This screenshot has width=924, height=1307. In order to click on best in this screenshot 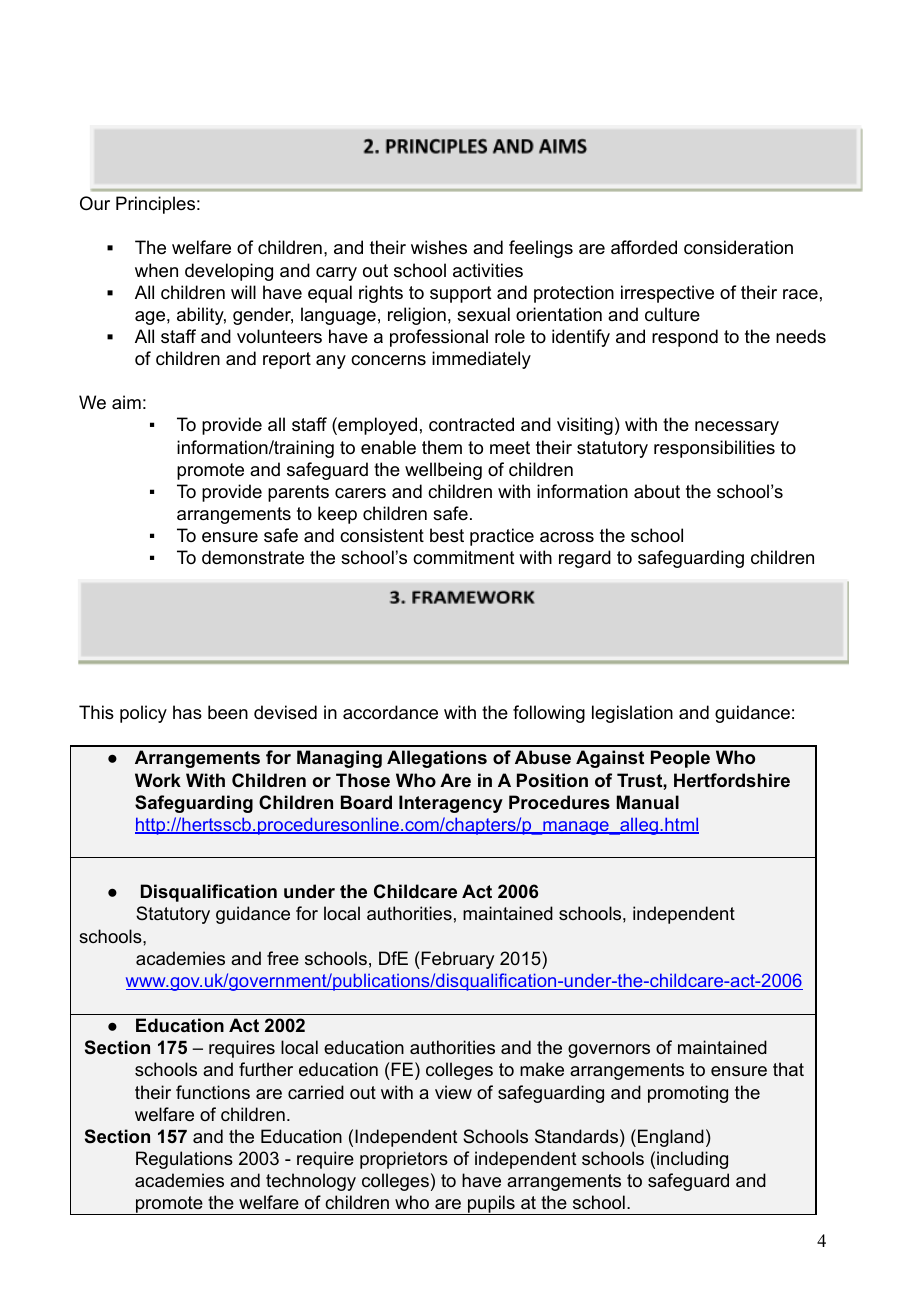, I will do `click(447, 535)`.
